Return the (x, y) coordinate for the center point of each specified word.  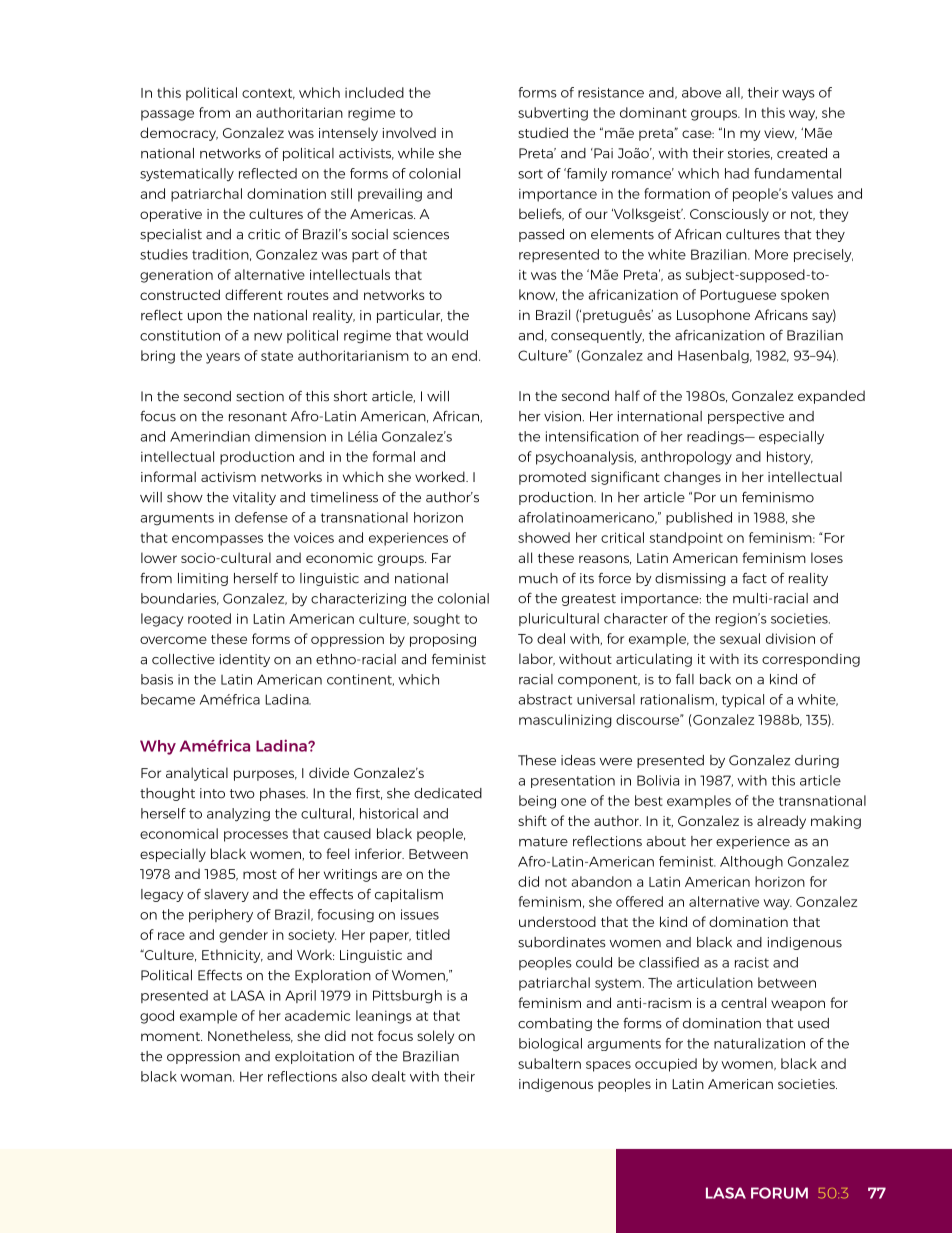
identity (245, 660)
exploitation (314, 1057)
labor (537, 659)
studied (543, 132)
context (268, 94)
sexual (740, 638)
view (780, 134)
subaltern (549, 1063)
